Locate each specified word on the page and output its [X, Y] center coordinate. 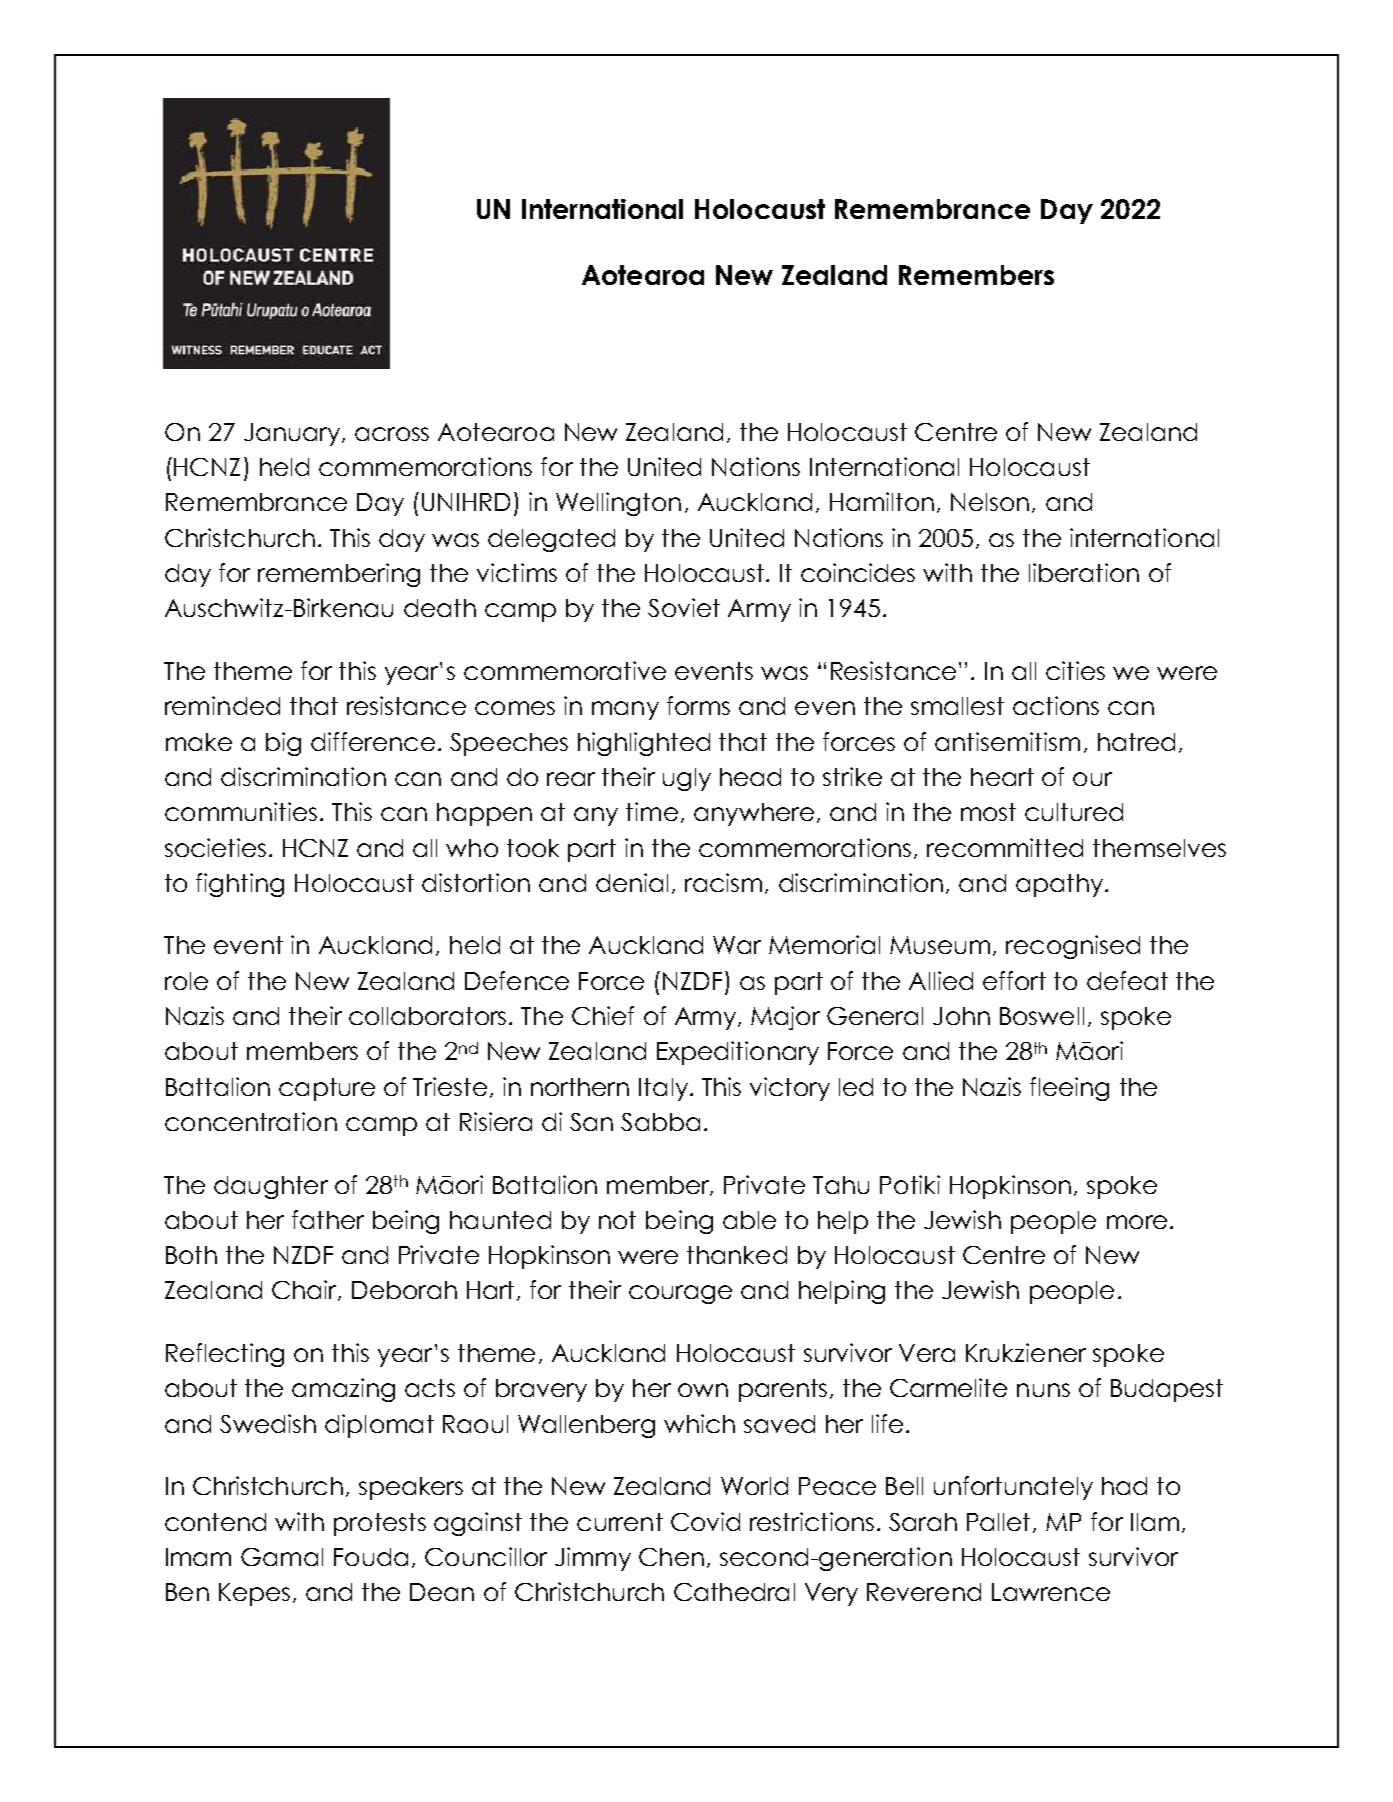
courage [680, 1294]
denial [632, 882]
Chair [305, 1290]
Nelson [990, 502]
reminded [222, 705]
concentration [251, 1121]
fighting [240, 885]
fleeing [1069, 1089]
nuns [1043, 1390]
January [293, 434]
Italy [663, 1089]
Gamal [282, 1557]
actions [1056, 705]
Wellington [618, 504]
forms [698, 705]
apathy [1061, 885]
